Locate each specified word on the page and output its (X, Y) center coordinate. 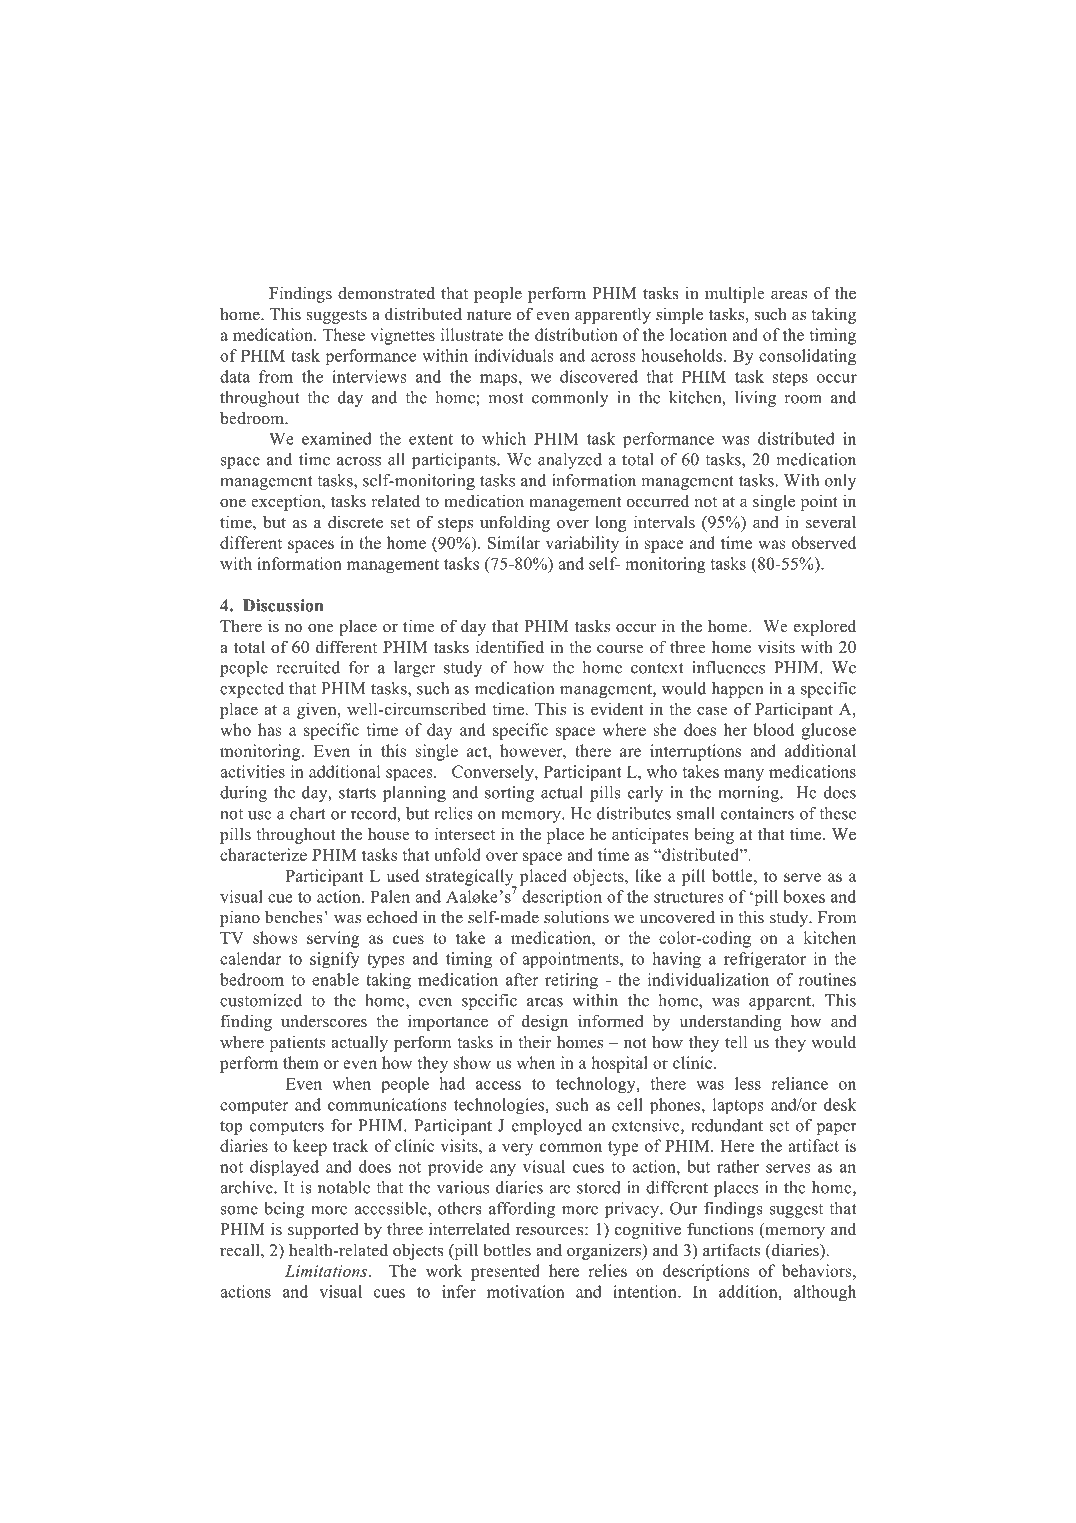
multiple (735, 294)
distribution (576, 334)
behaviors (818, 1270)
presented (505, 1272)
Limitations (326, 1271)
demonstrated (386, 293)
